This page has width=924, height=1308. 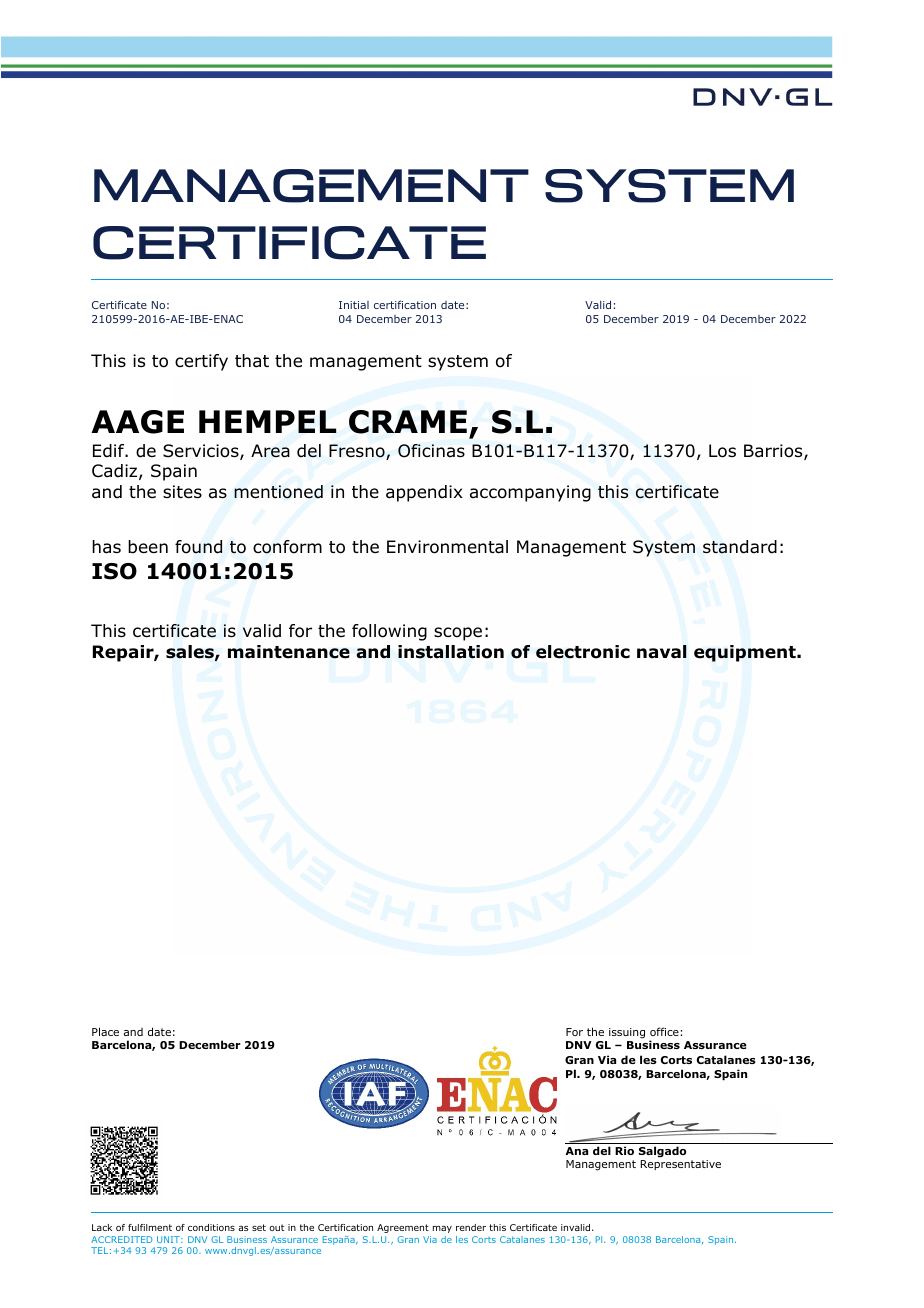 What do you see at coordinates (740, 547) in the page?
I see `standard` at bounding box center [740, 547].
